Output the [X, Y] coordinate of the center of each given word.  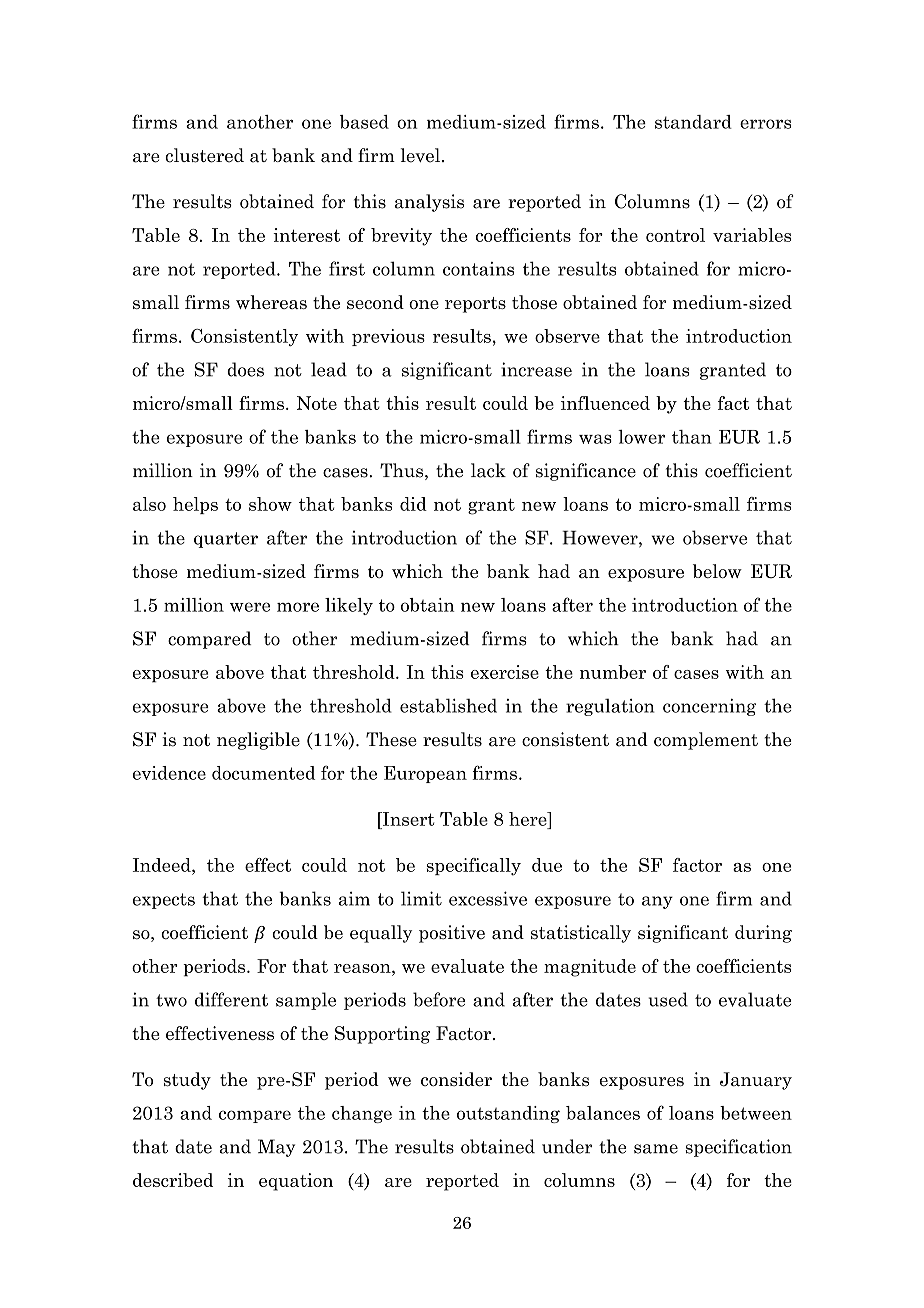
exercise [505, 672]
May [276, 1148]
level [420, 155]
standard [693, 122]
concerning [709, 707]
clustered [204, 155]
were [250, 607]
